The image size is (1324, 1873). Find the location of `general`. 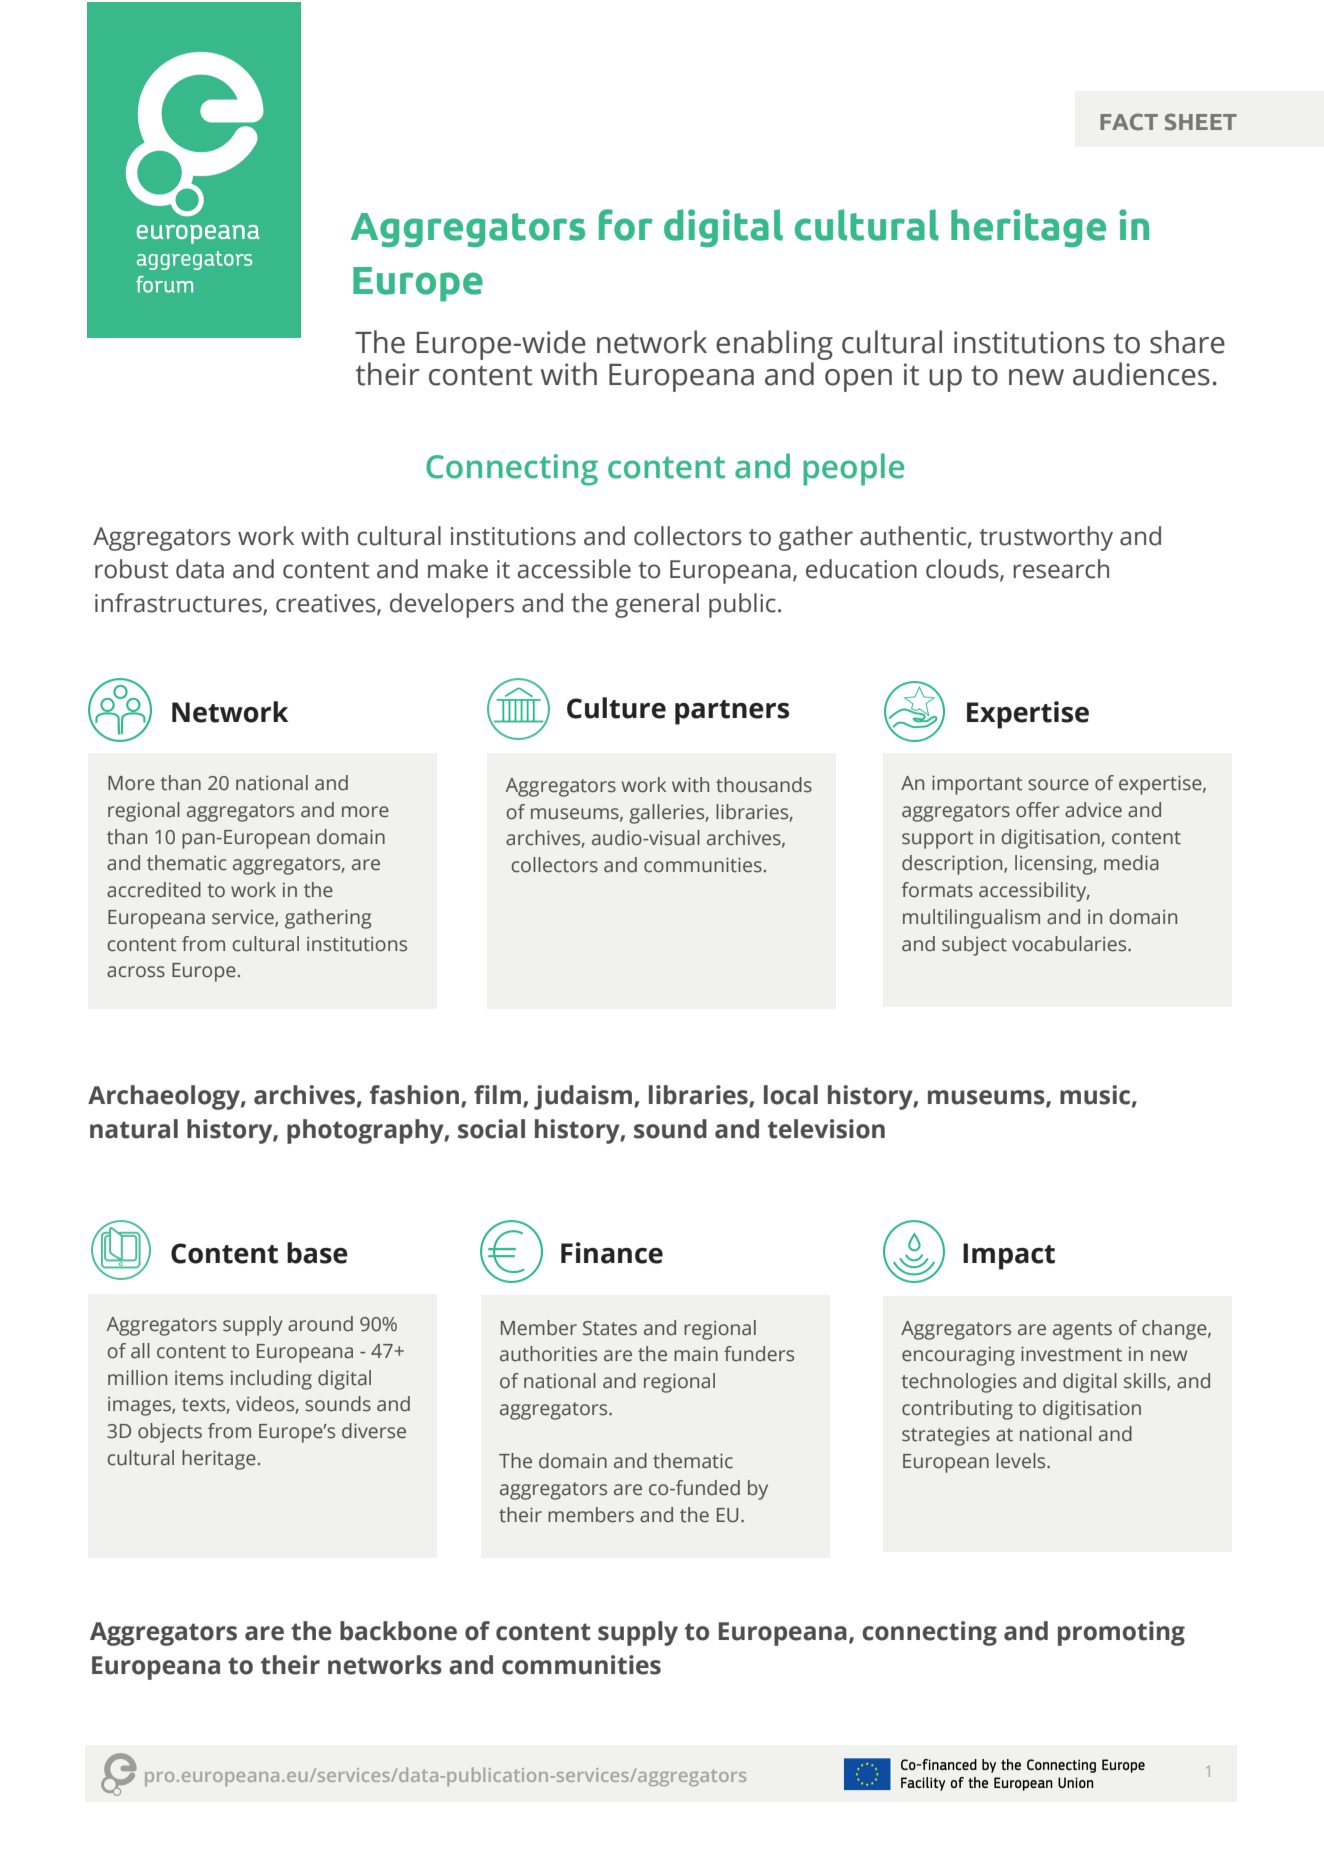

general is located at coordinates (657, 605).
